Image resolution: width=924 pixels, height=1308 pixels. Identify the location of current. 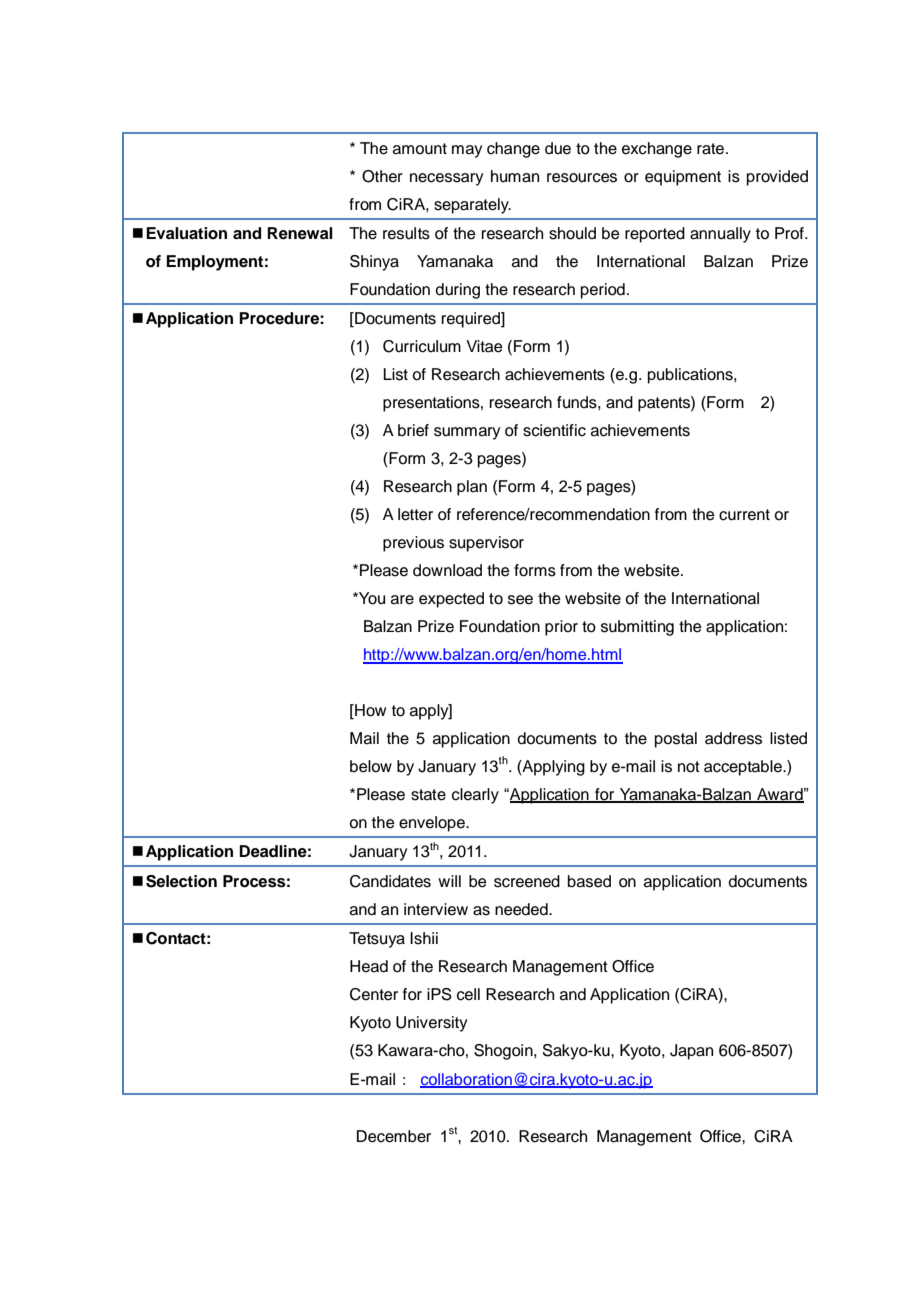
(744, 515).
